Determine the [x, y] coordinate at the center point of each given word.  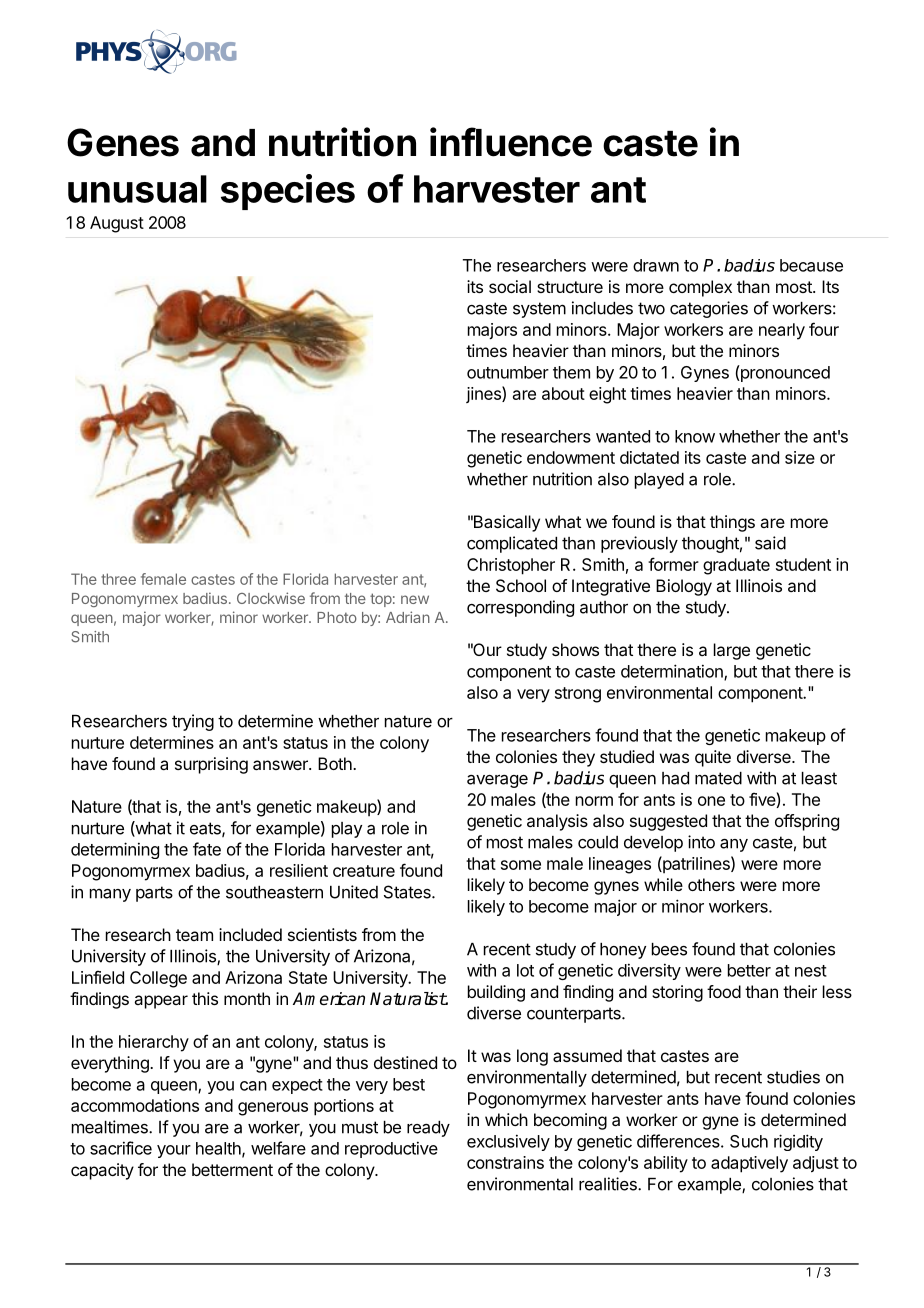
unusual [137, 189]
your [174, 1151]
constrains [505, 1162]
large [732, 651]
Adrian [408, 617]
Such [749, 1141]
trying [193, 722]
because [811, 265]
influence [511, 142]
